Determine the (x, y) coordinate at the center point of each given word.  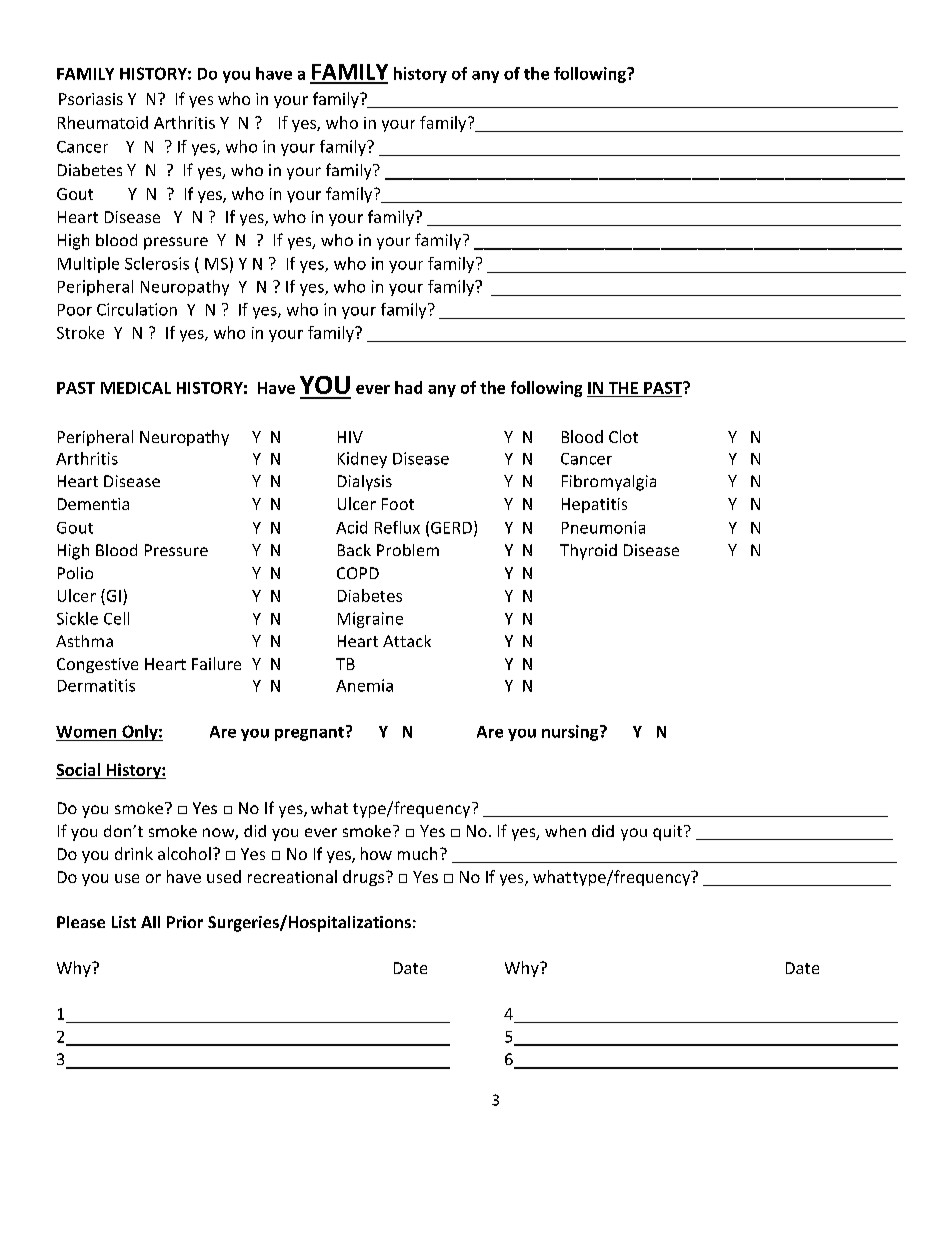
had (408, 387)
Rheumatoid (103, 122)
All (150, 922)
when (565, 831)
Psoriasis (91, 99)
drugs (363, 878)
